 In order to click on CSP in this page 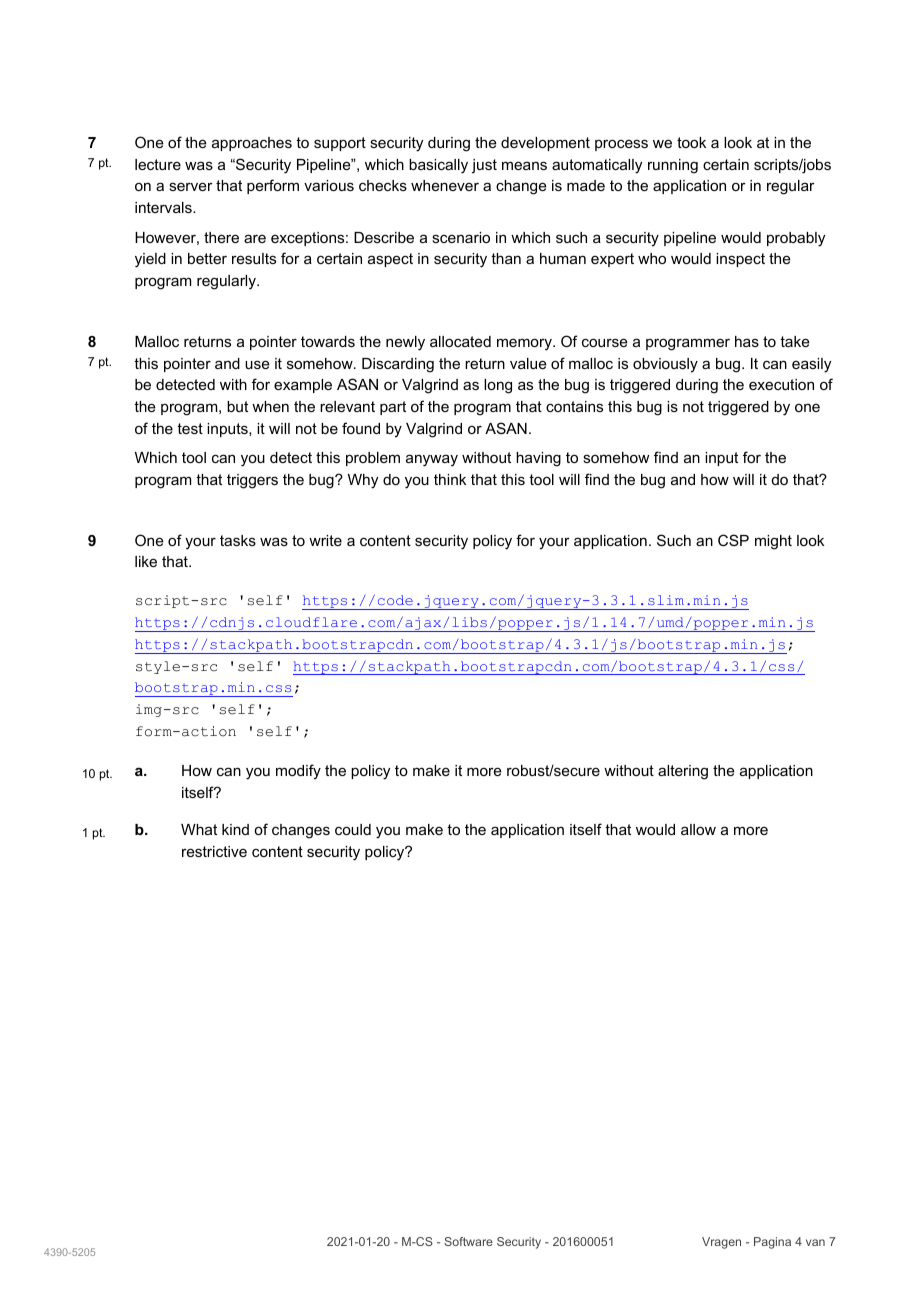, I will do `click(733, 540)`.
